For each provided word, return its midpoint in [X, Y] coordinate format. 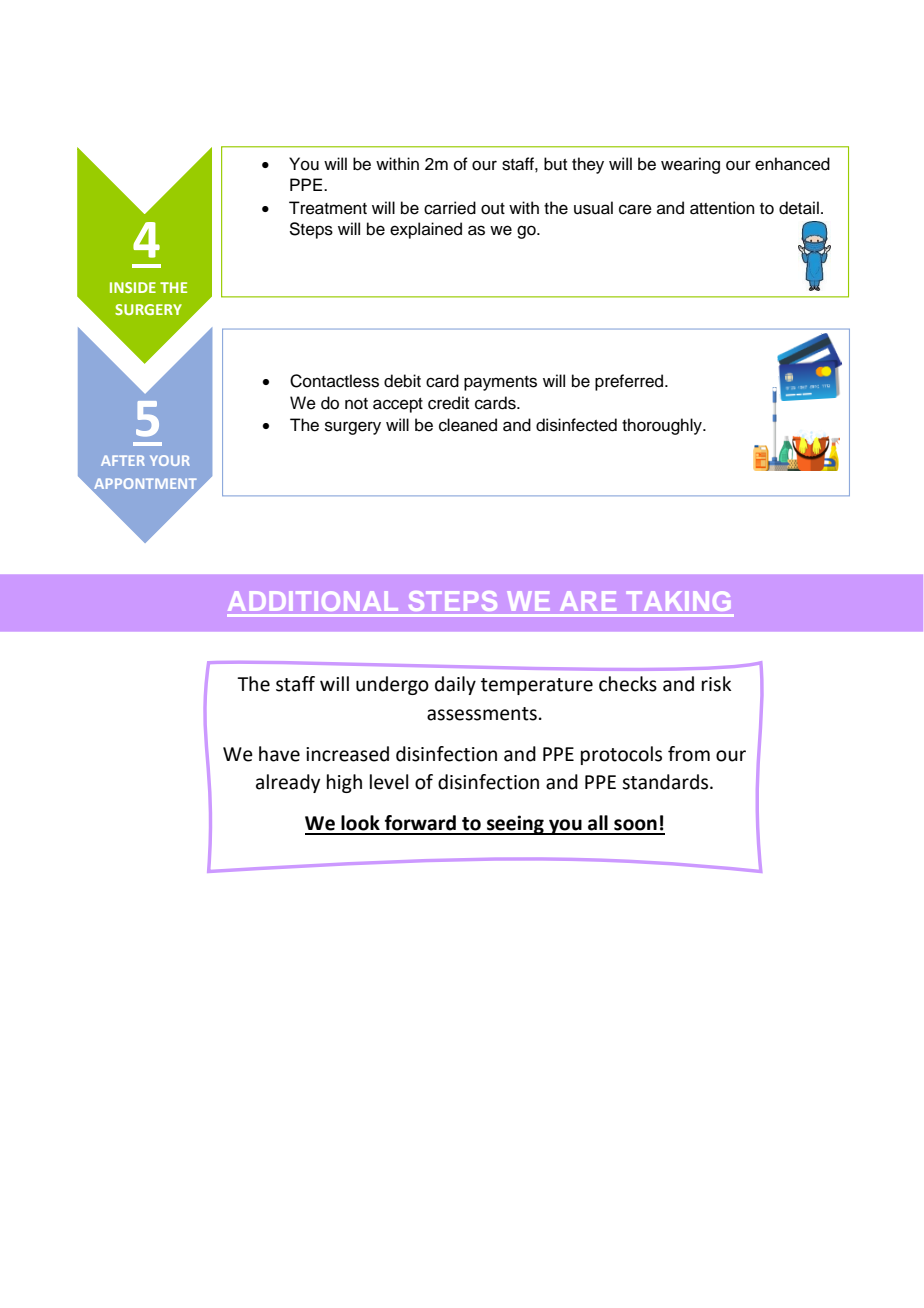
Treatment [328, 208]
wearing [690, 165]
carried [450, 208]
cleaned [468, 425]
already [288, 783]
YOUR [170, 460]
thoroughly [663, 426]
